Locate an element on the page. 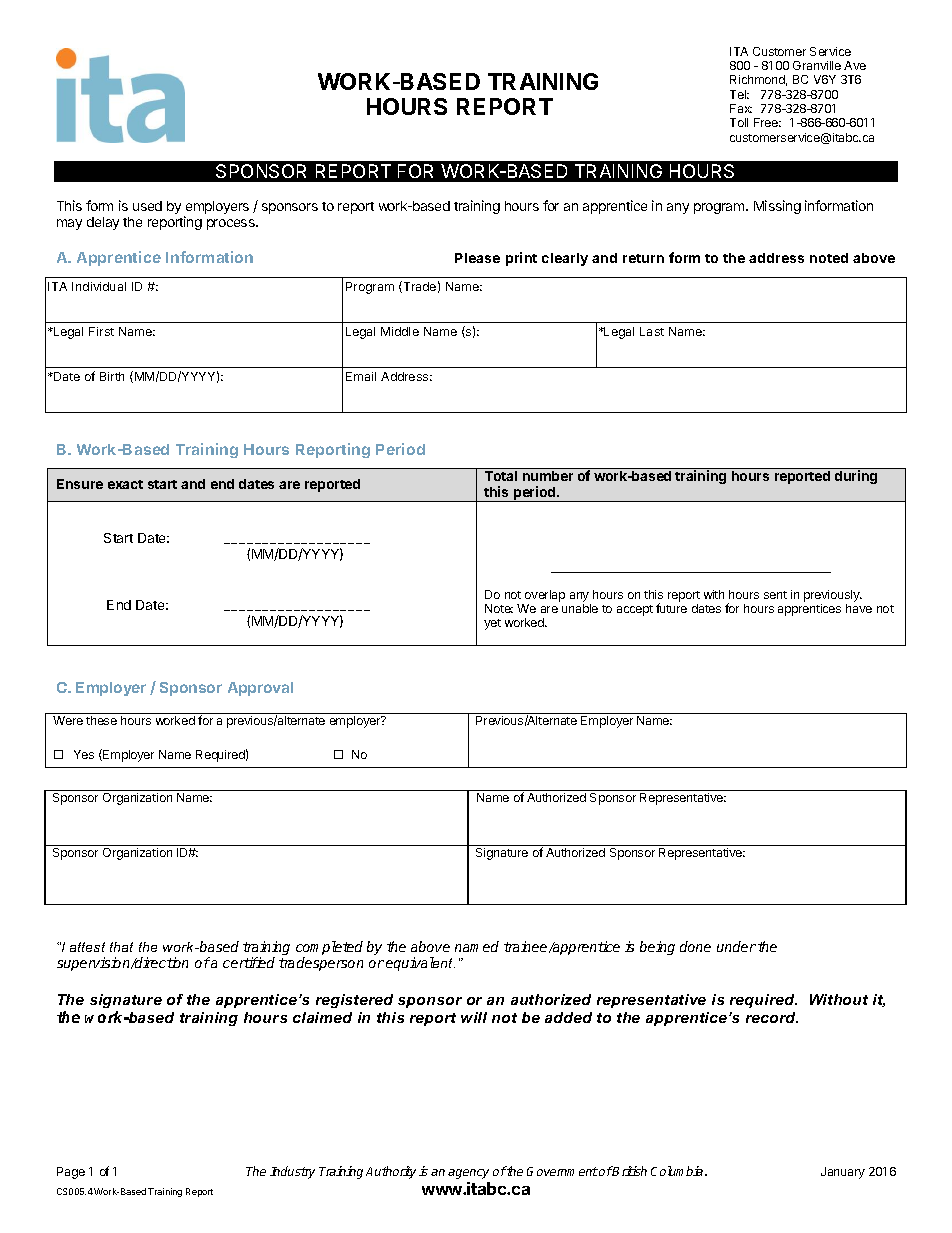 The height and width of the document is (1233, 952). future is located at coordinates (671, 608).
